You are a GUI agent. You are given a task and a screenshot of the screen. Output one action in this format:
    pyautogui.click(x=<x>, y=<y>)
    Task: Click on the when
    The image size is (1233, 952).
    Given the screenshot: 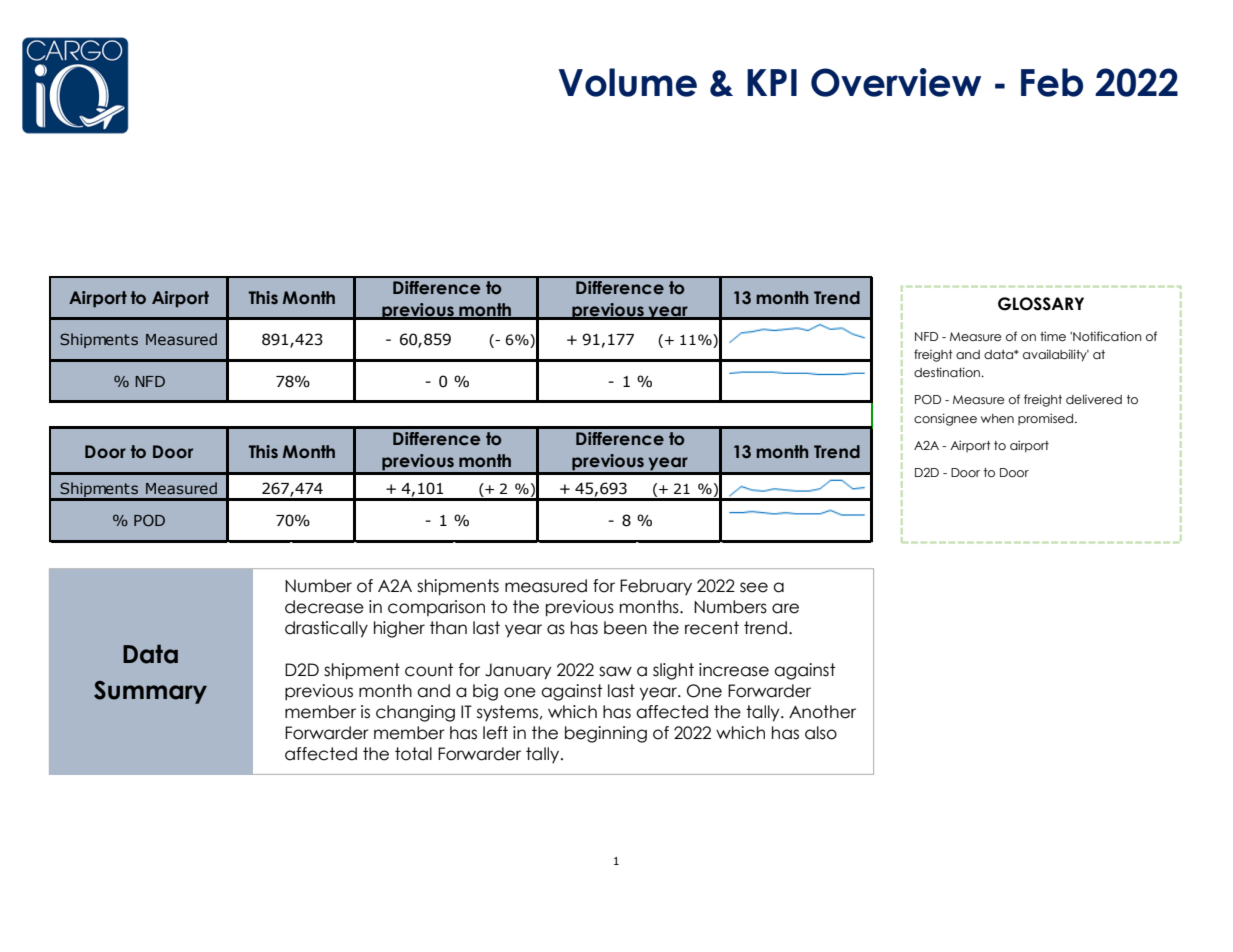 What is the action you would take?
    pyautogui.click(x=997, y=418)
